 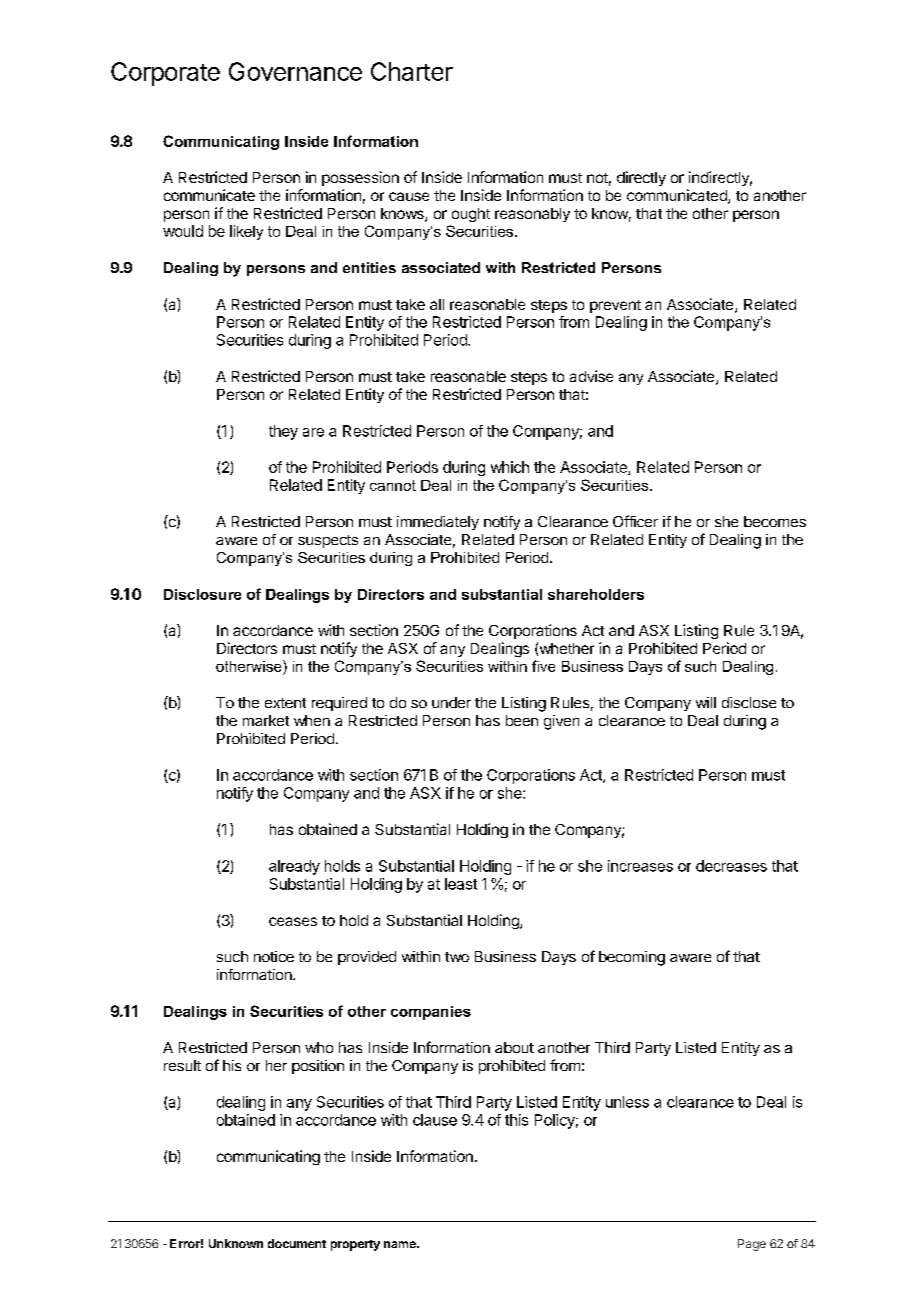 I want to click on prevent, so click(x=615, y=306).
